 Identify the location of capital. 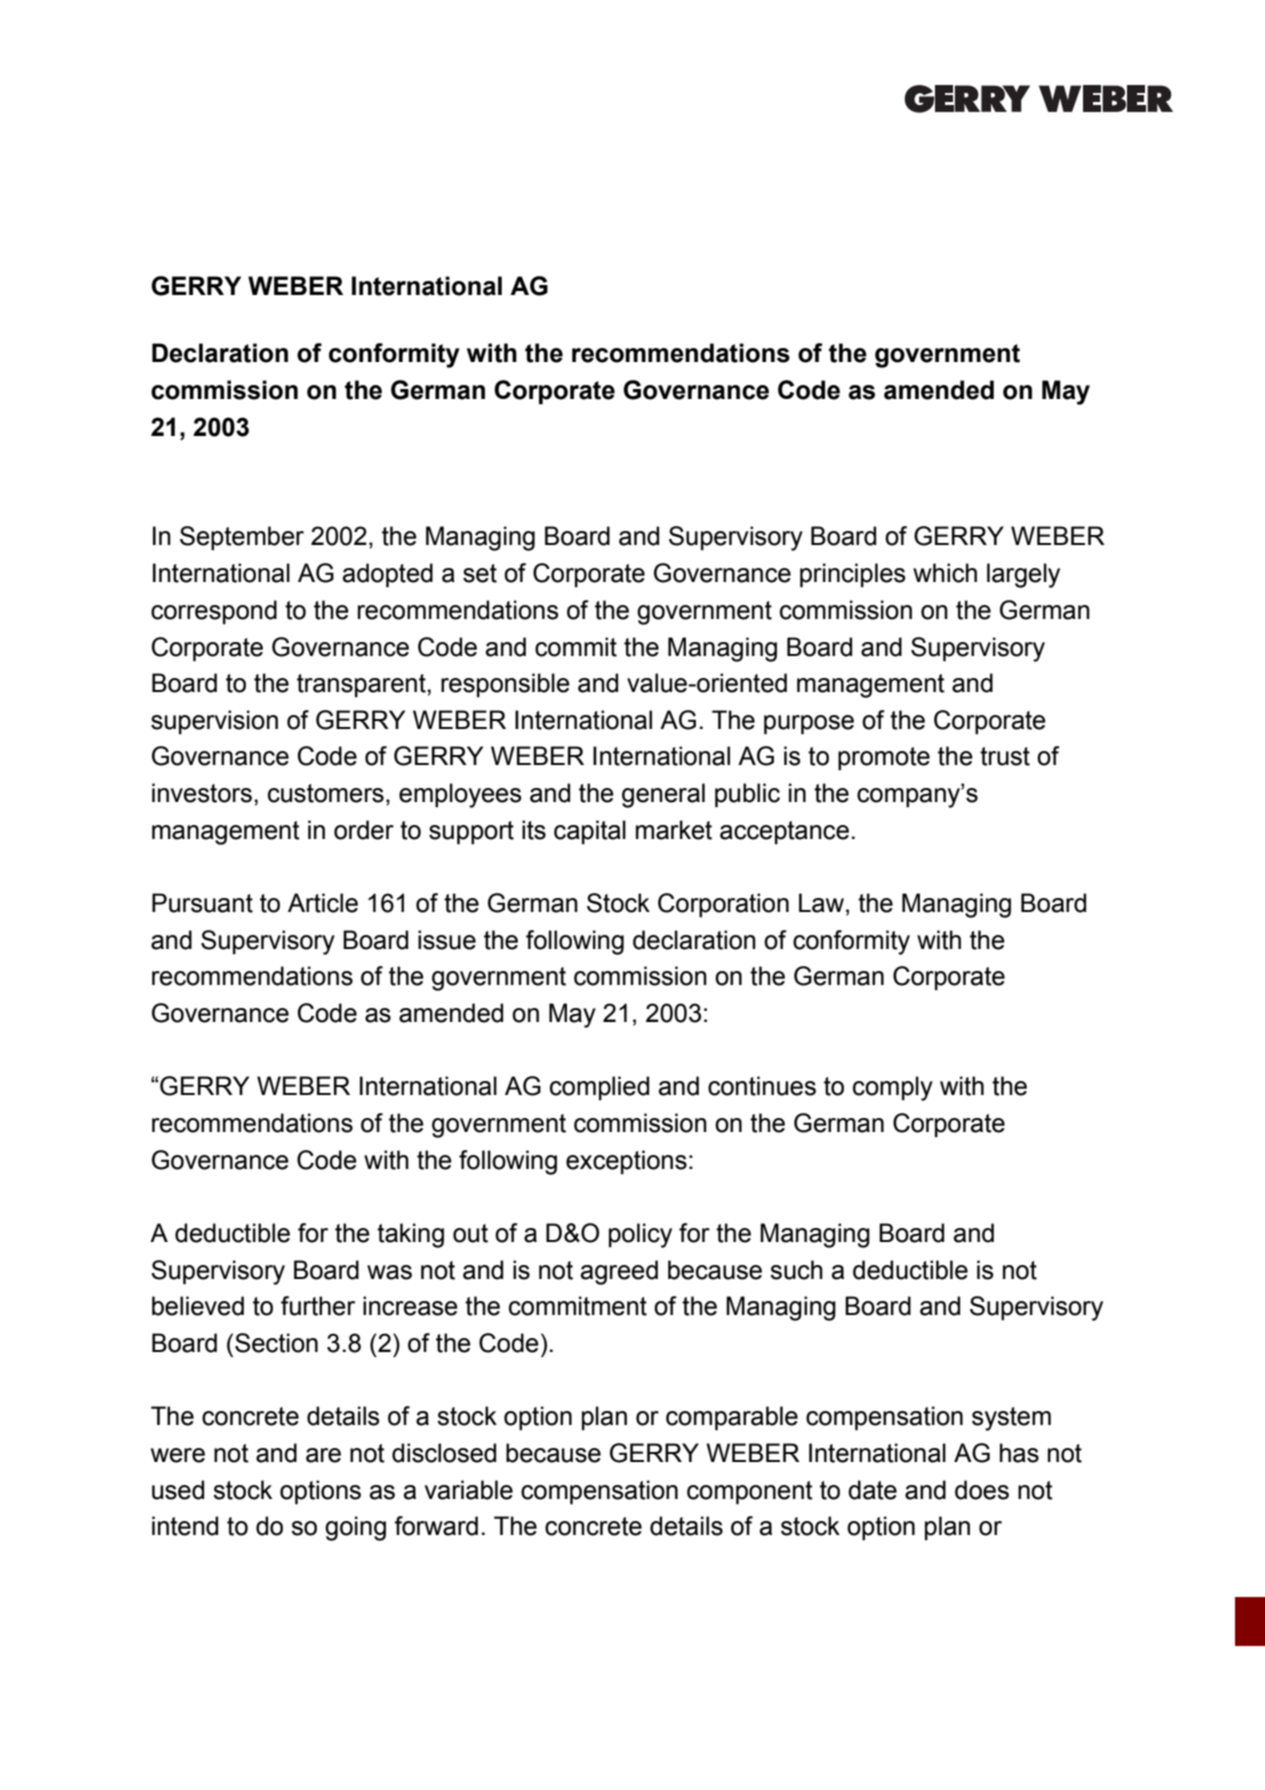
(590, 832).
